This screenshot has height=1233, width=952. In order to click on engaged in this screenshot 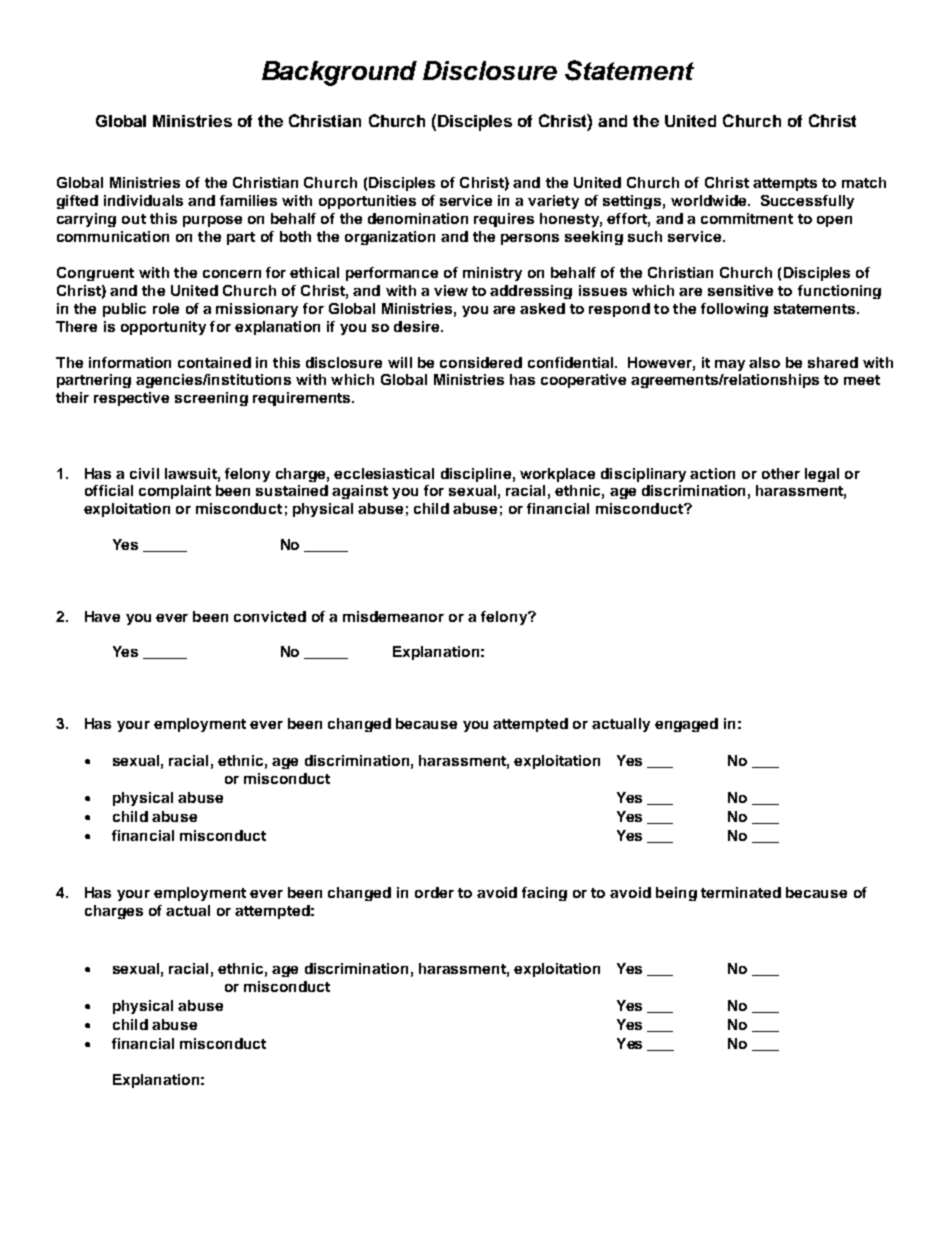, I will do `click(686, 725)`.
